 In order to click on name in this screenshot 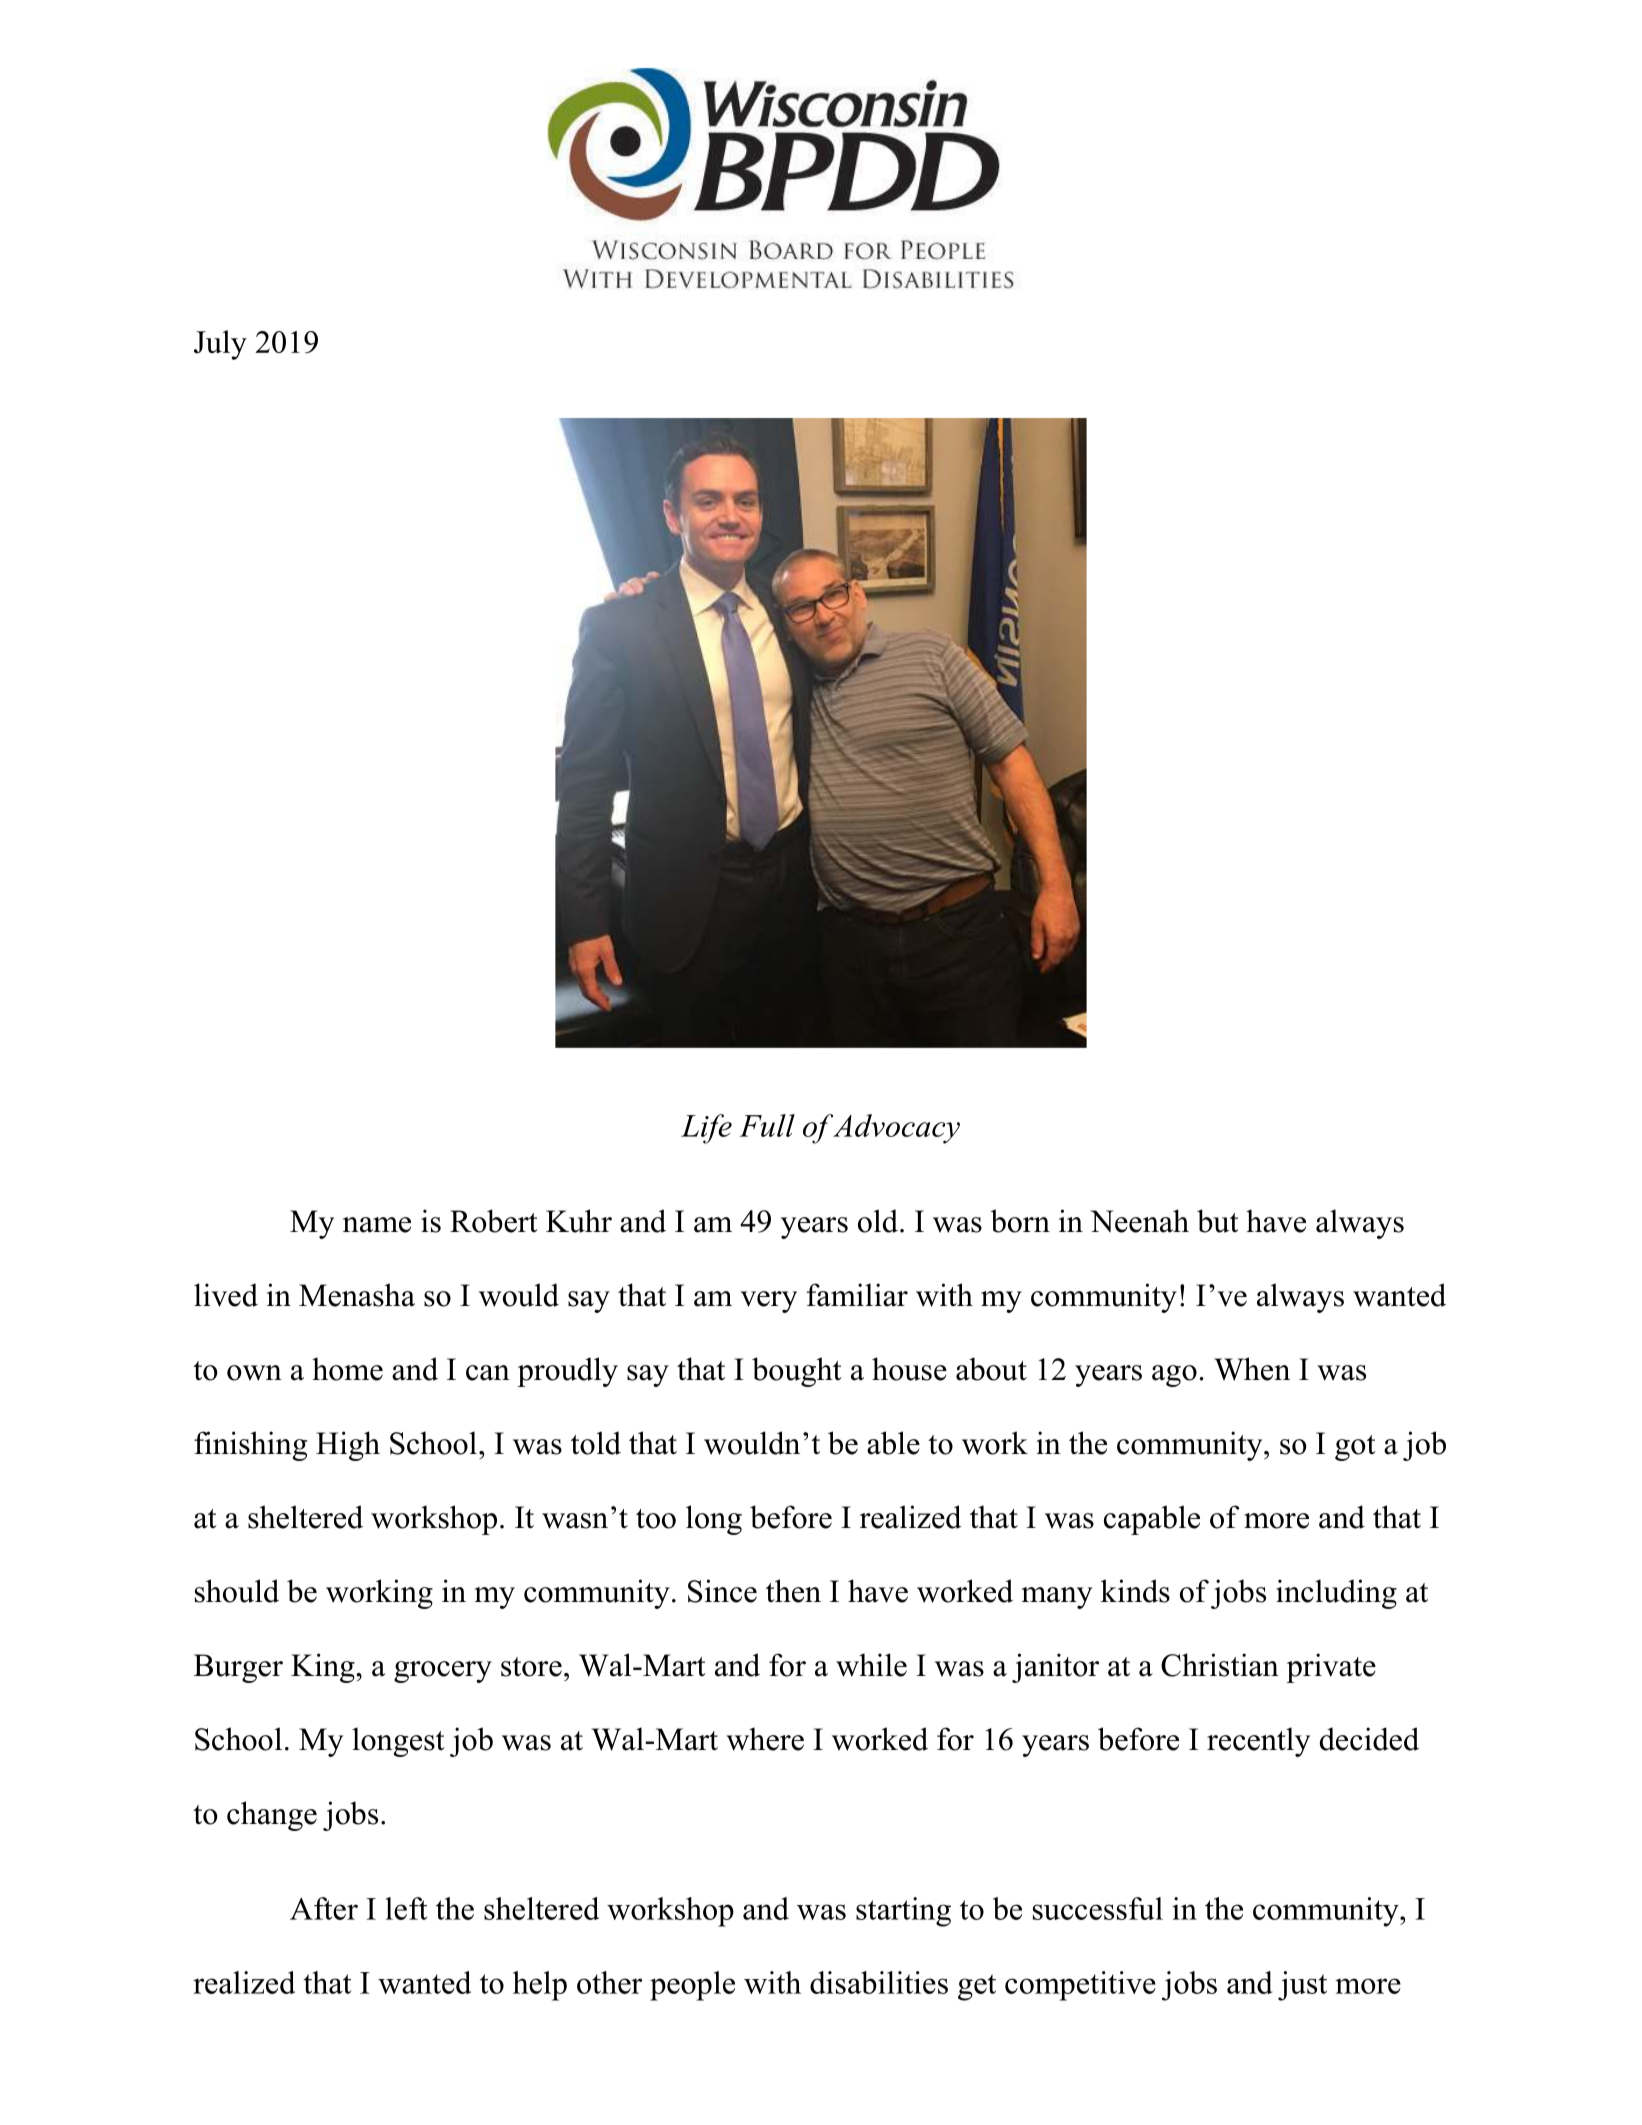, I will do `click(377, 1225)`.
